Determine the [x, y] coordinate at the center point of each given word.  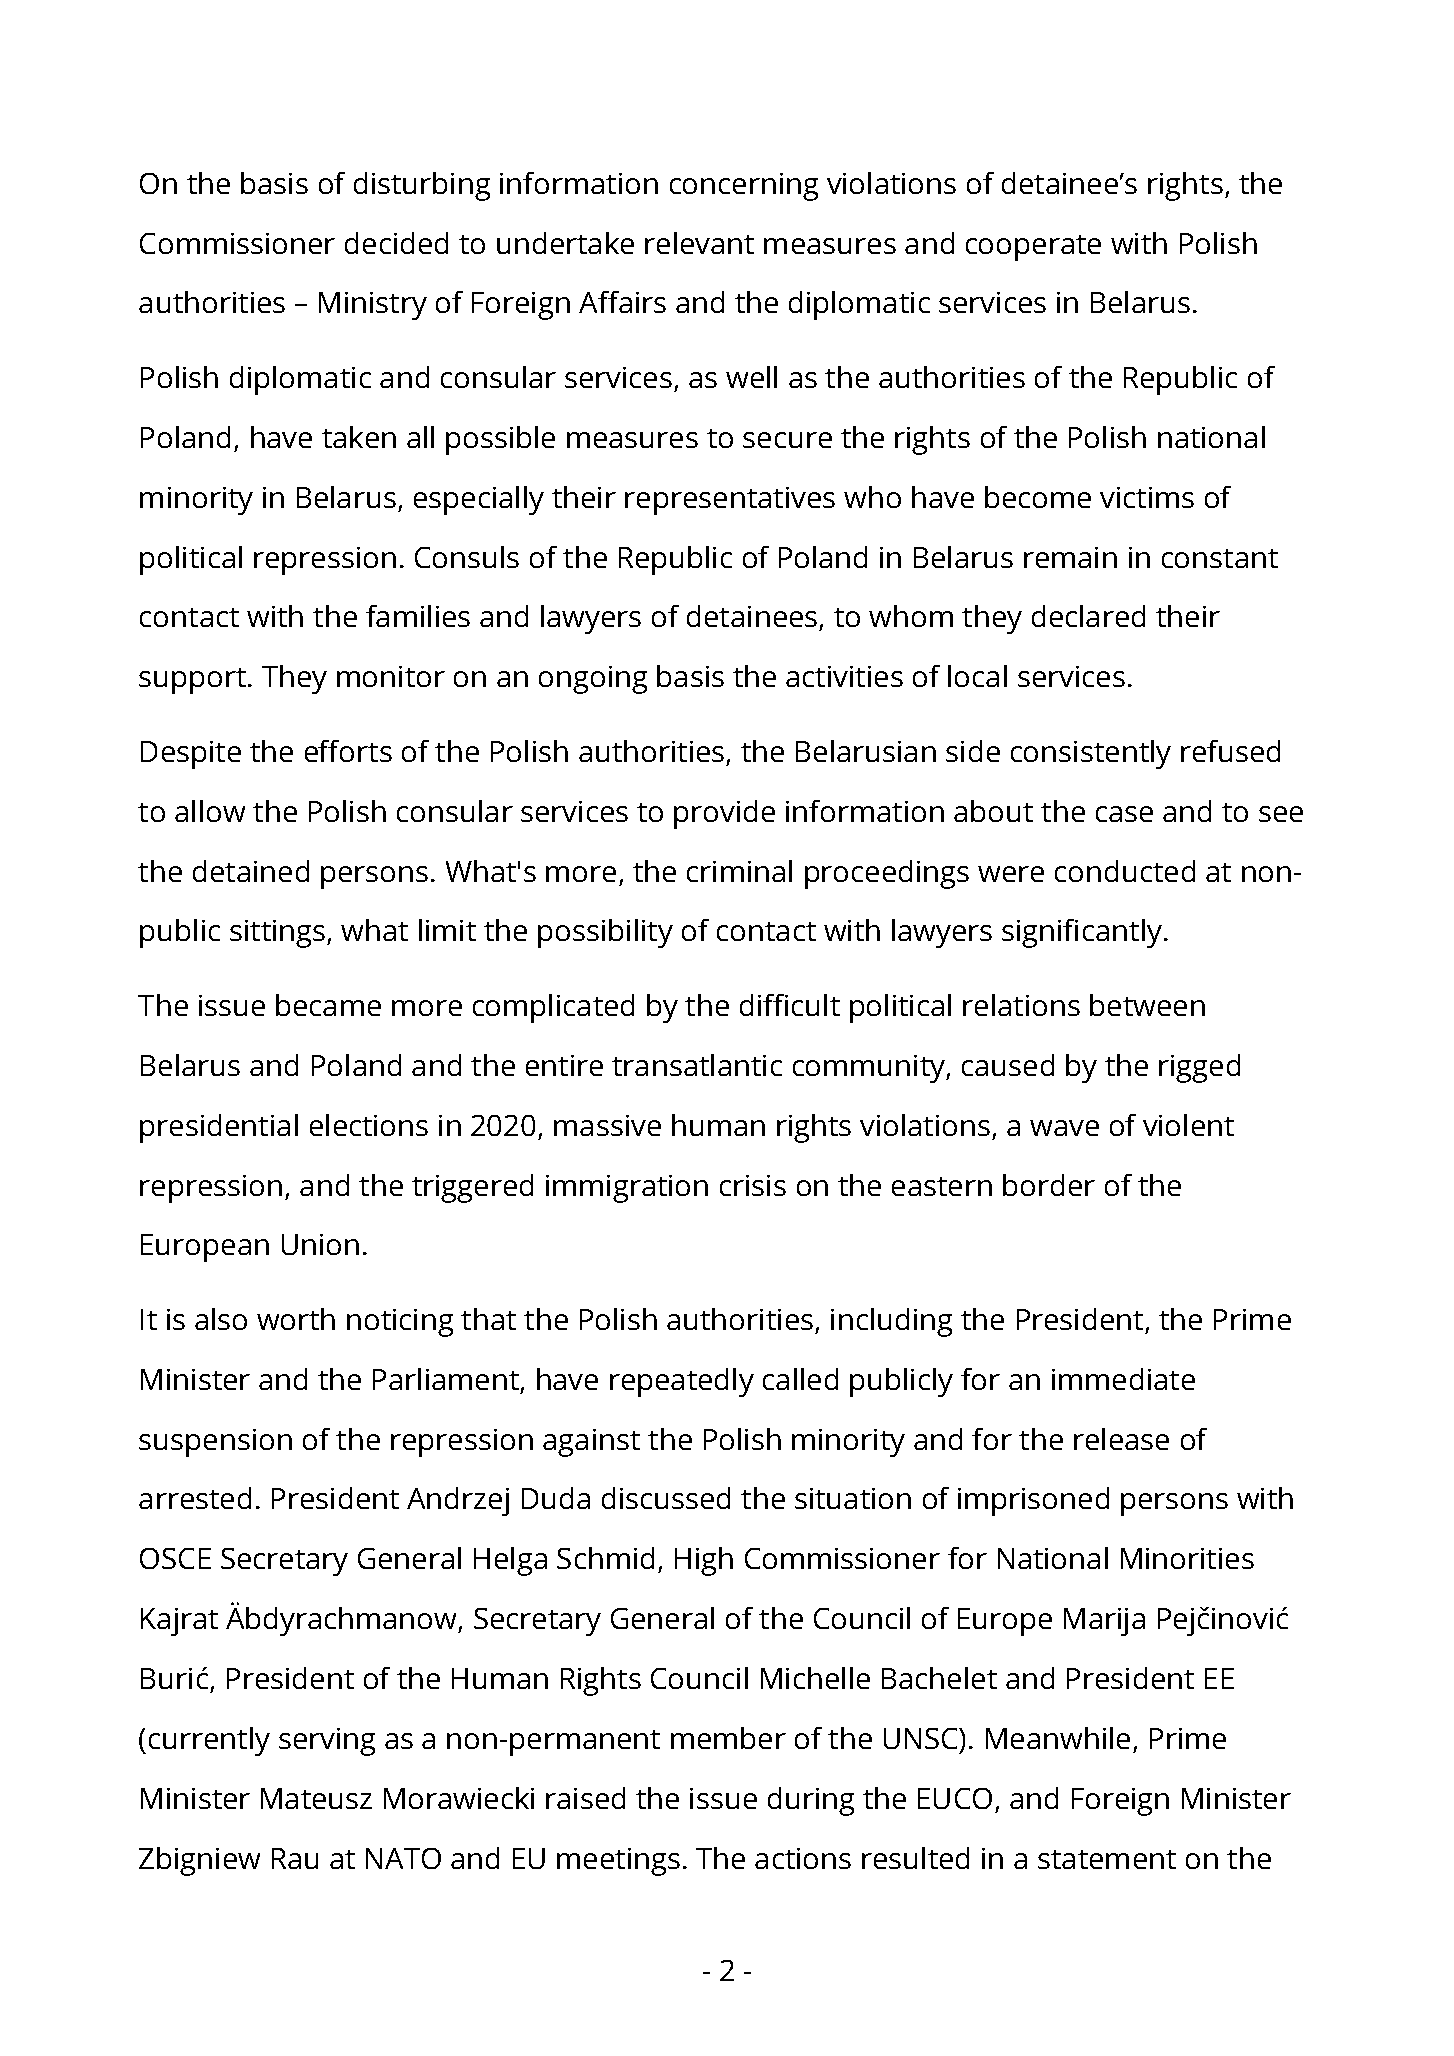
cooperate [1033, 248]
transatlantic [697, 1065]
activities [844, 676]
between [1147, 1005]
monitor [391, 676]
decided [396, 243]
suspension [215, 1443]
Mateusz [316, 1798]
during [811, 1801]
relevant [699, 243]
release [1121, 1439]
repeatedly [682, 1382]
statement [1107, 1859]
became [328, 1005]
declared [1088, 616]
